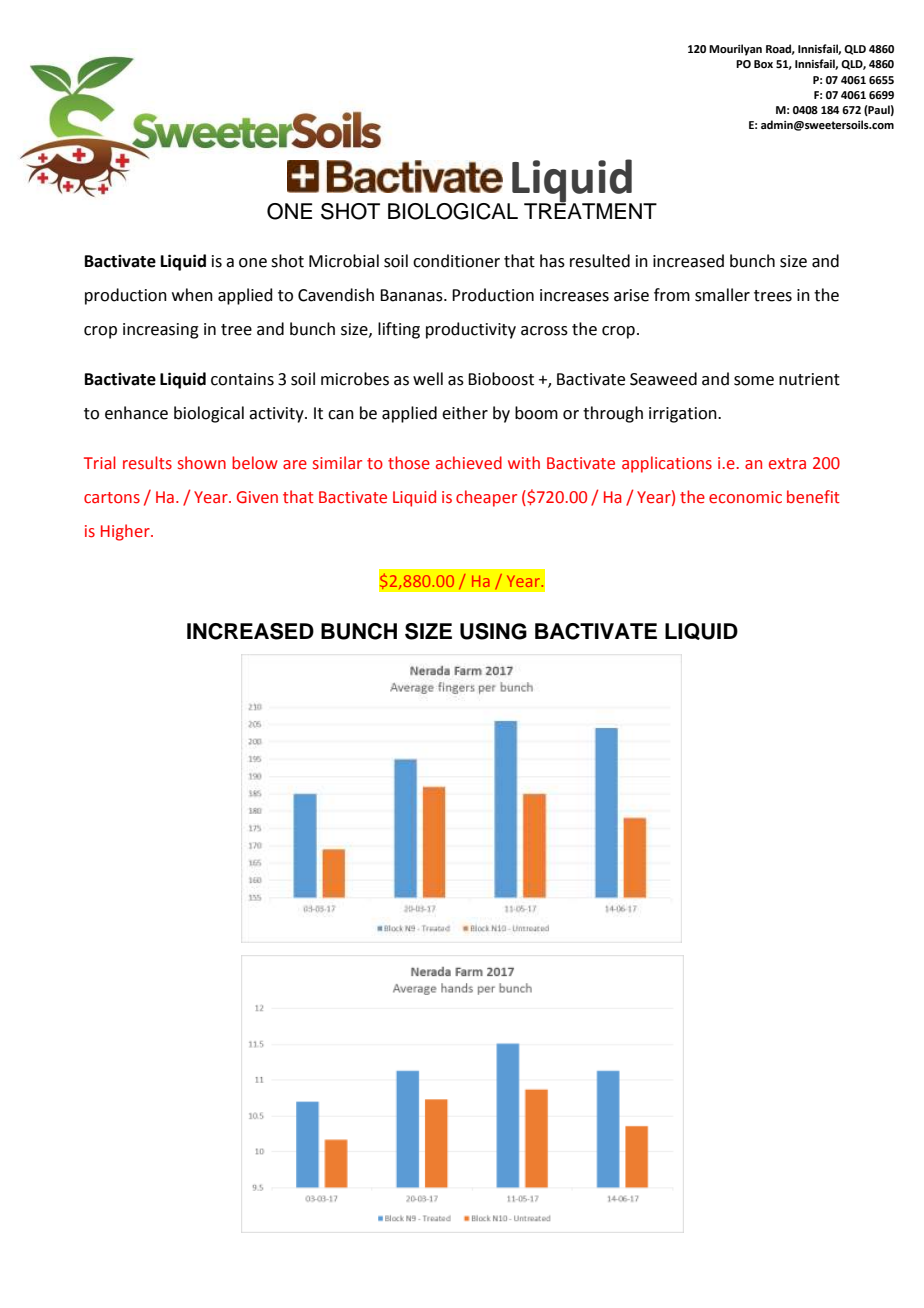 The width and height of the screenshot is (924, 1308). Describe the element at coordinates (493, 631) in the screenshot. I see `USING` at that location.
